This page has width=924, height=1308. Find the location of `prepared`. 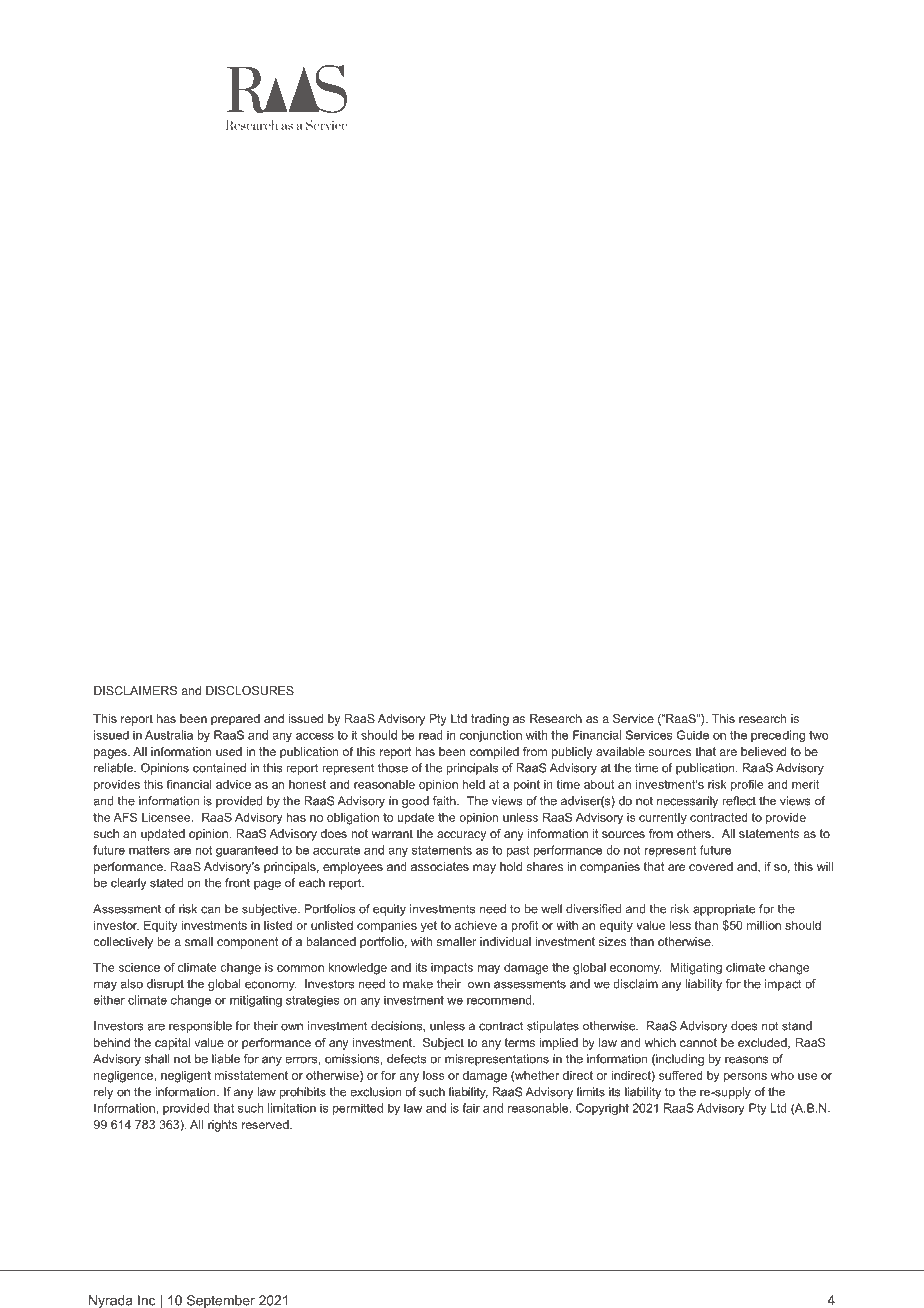

prepared is located at coordinates (235, 720).
